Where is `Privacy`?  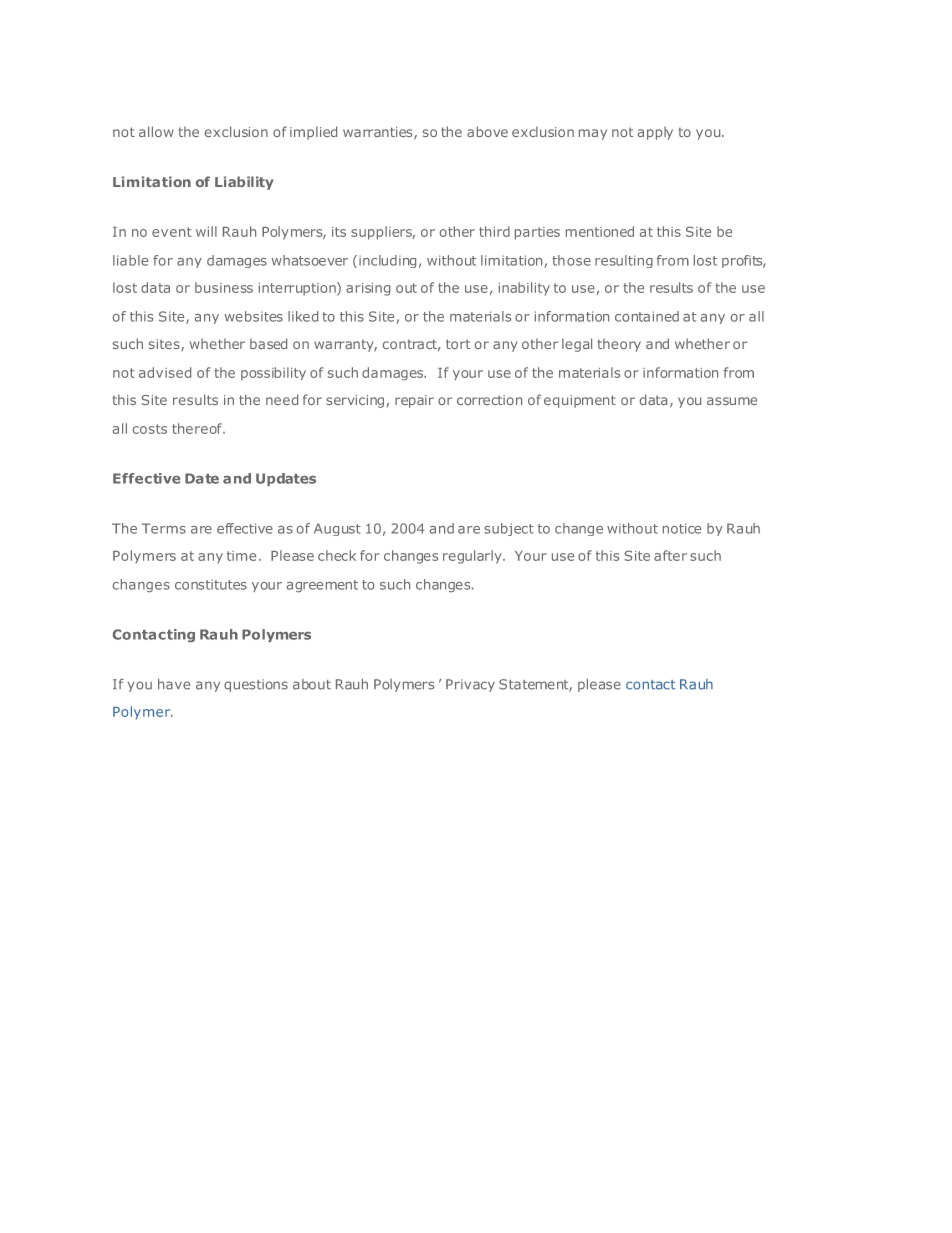
Privacy is located at coordinates (470, 685).
